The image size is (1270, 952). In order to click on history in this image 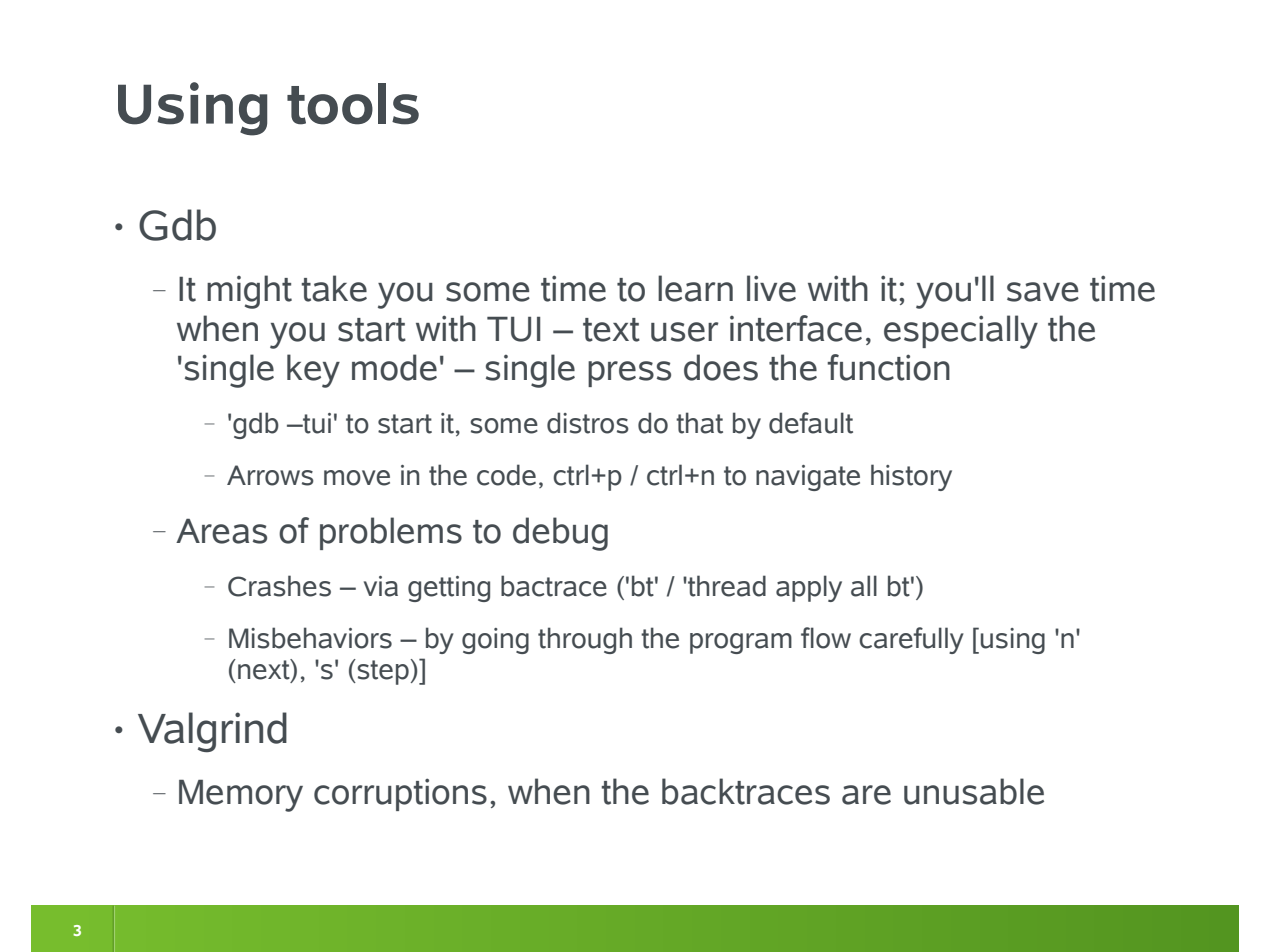, I will do `click(911, 477)`.
